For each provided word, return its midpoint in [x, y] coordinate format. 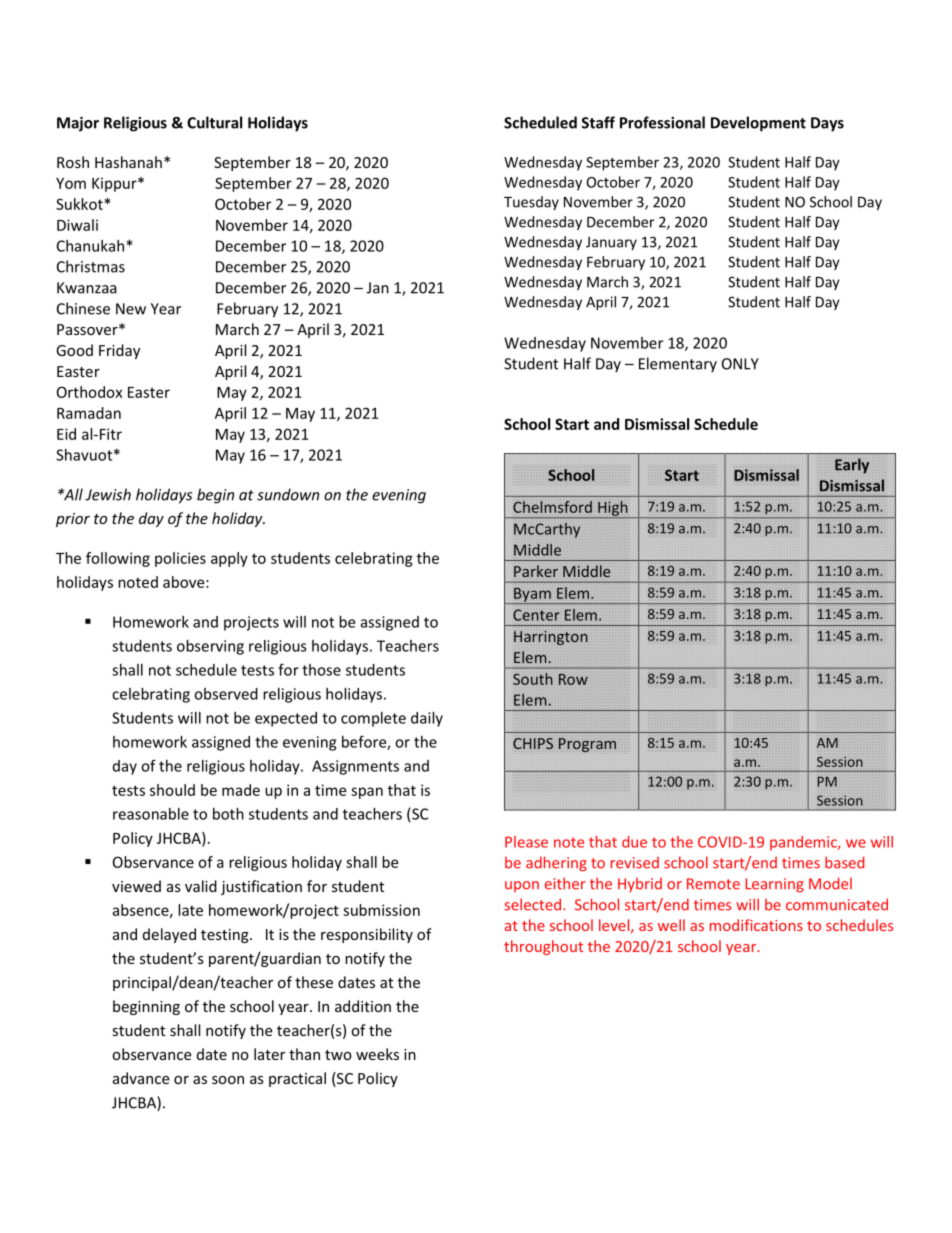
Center [536, 615]
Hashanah [128, 162]
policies [180, 559]
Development [758, 124]
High [613, 509]
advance [141, 1078]
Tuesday [531, 203]
